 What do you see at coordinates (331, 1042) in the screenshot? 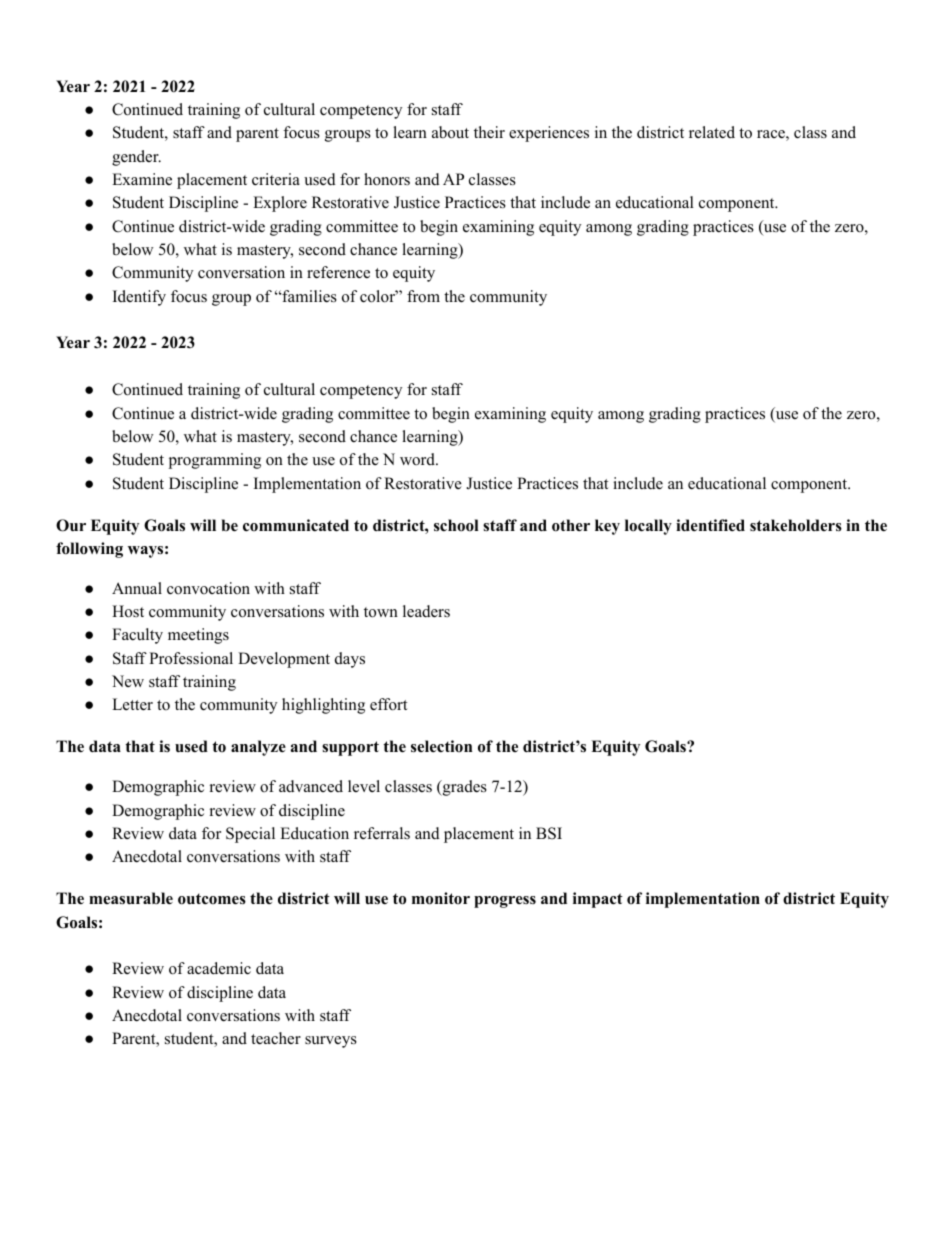
I see `surveys` at bounding box center [331, 1042].
